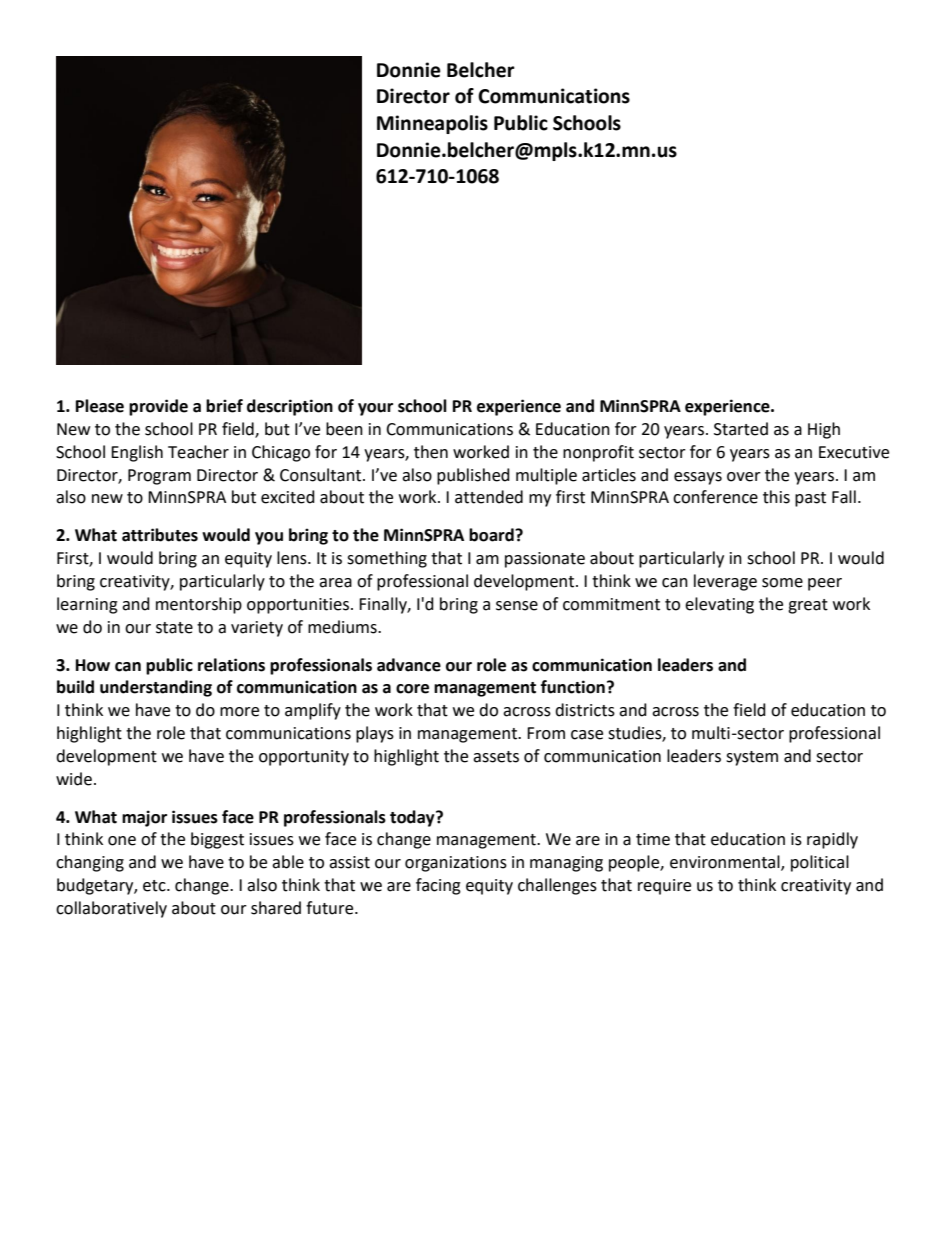 The height and width of the screenshot is (1233, 952). What do you see at coordinates (741, 429) in the screenshot?
I see `Started` at bounding box center [741, 429].
